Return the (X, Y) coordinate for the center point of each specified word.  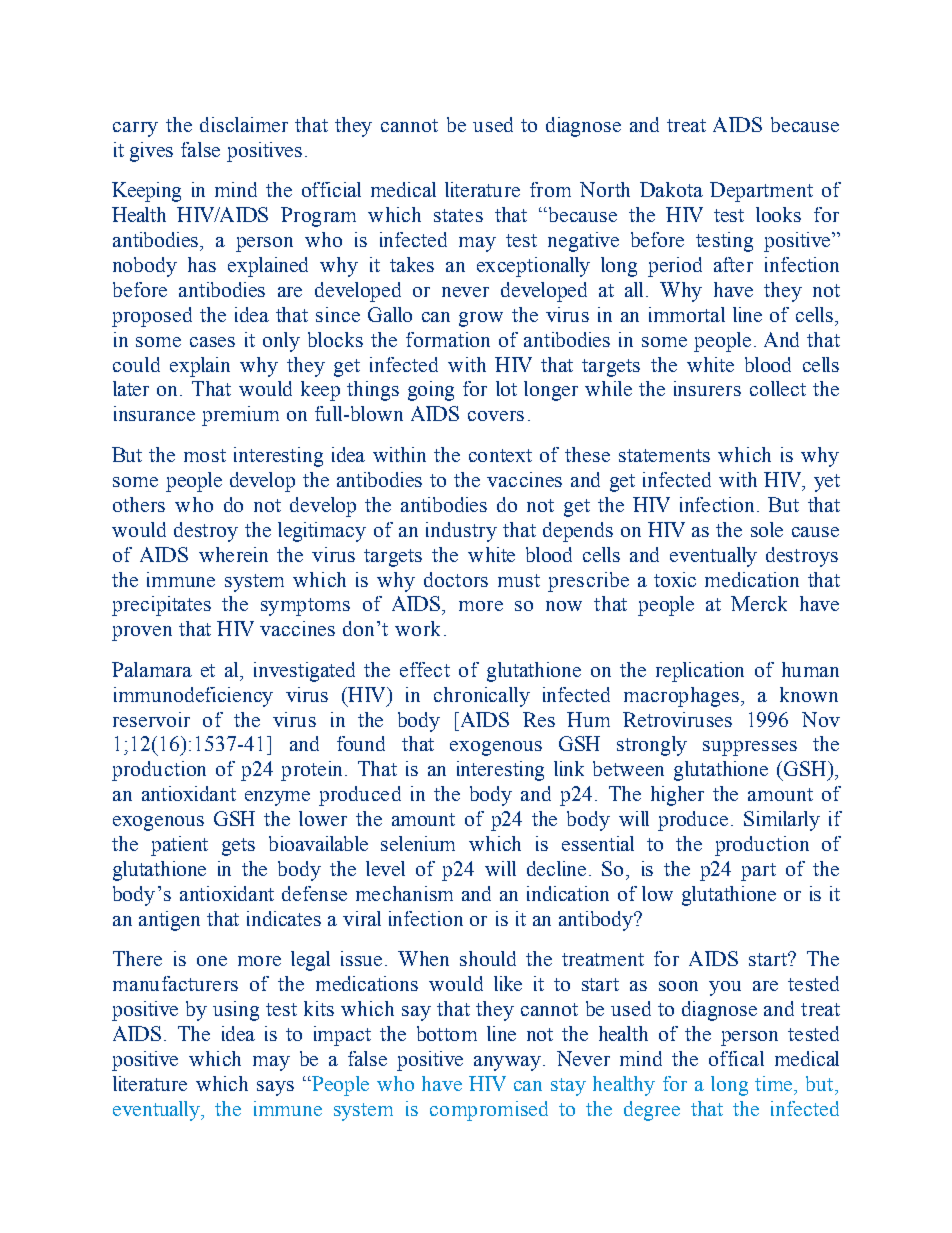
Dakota (671, 189)
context (500, 455)
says (275, 1088)
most (205, 455)
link (569, 768)
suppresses (750, 748)
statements (664, 455)
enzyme (277, 798)
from (550, 189)
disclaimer (244, 124)
